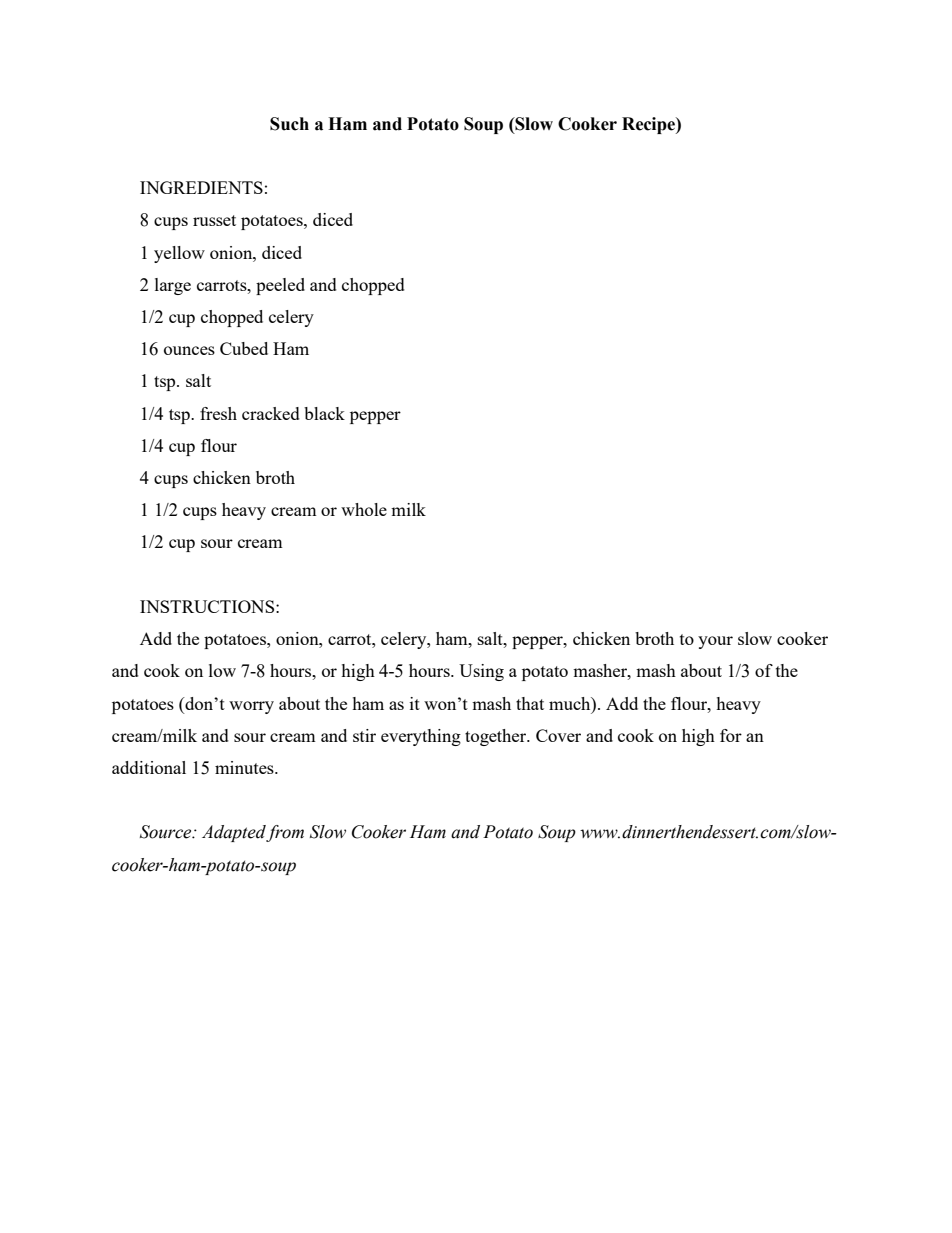  Describe the element at coordinates (364, 509) in the image. I see `whole` at that location.
